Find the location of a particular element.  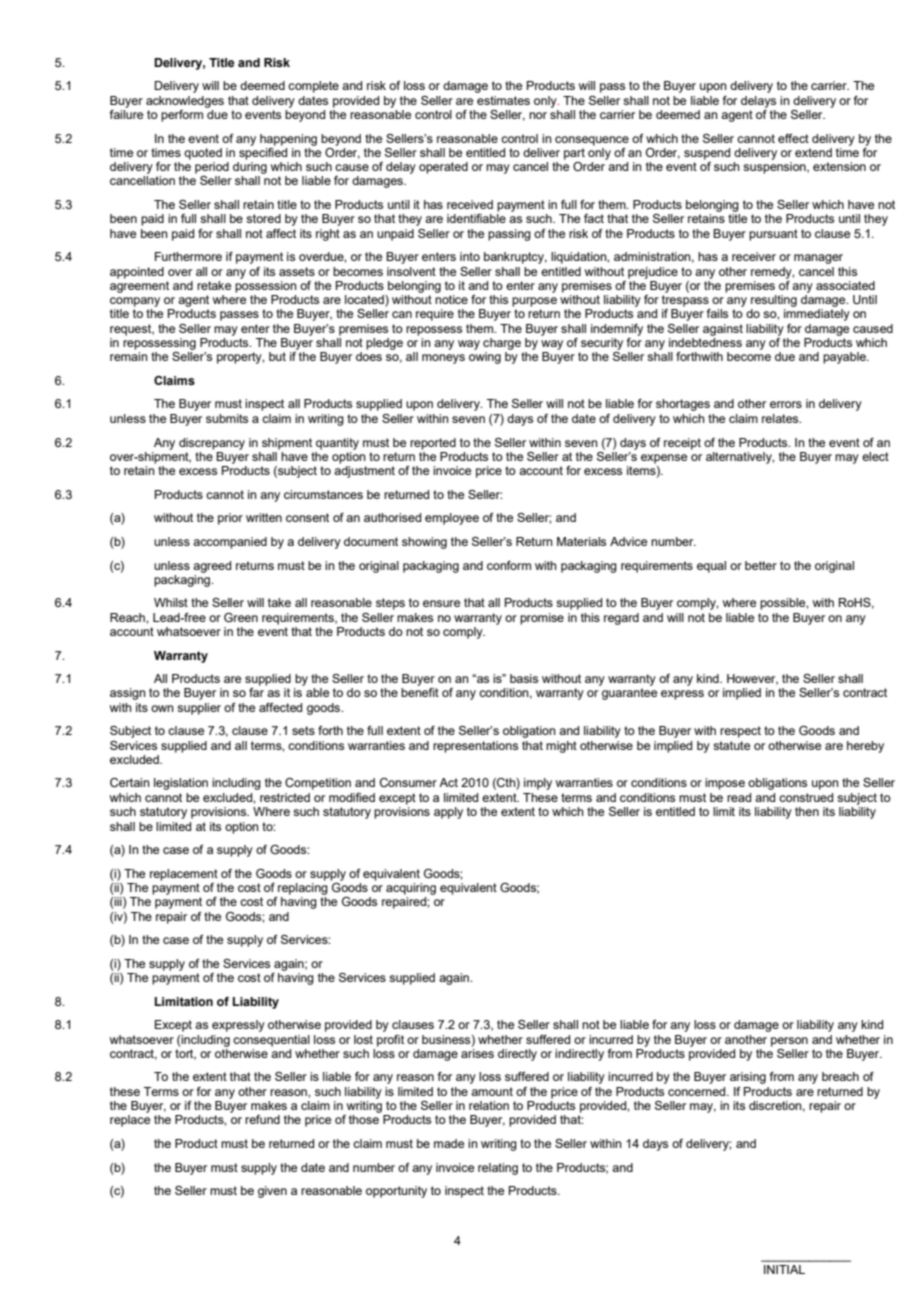

then is located at coordinates (807, 811).
